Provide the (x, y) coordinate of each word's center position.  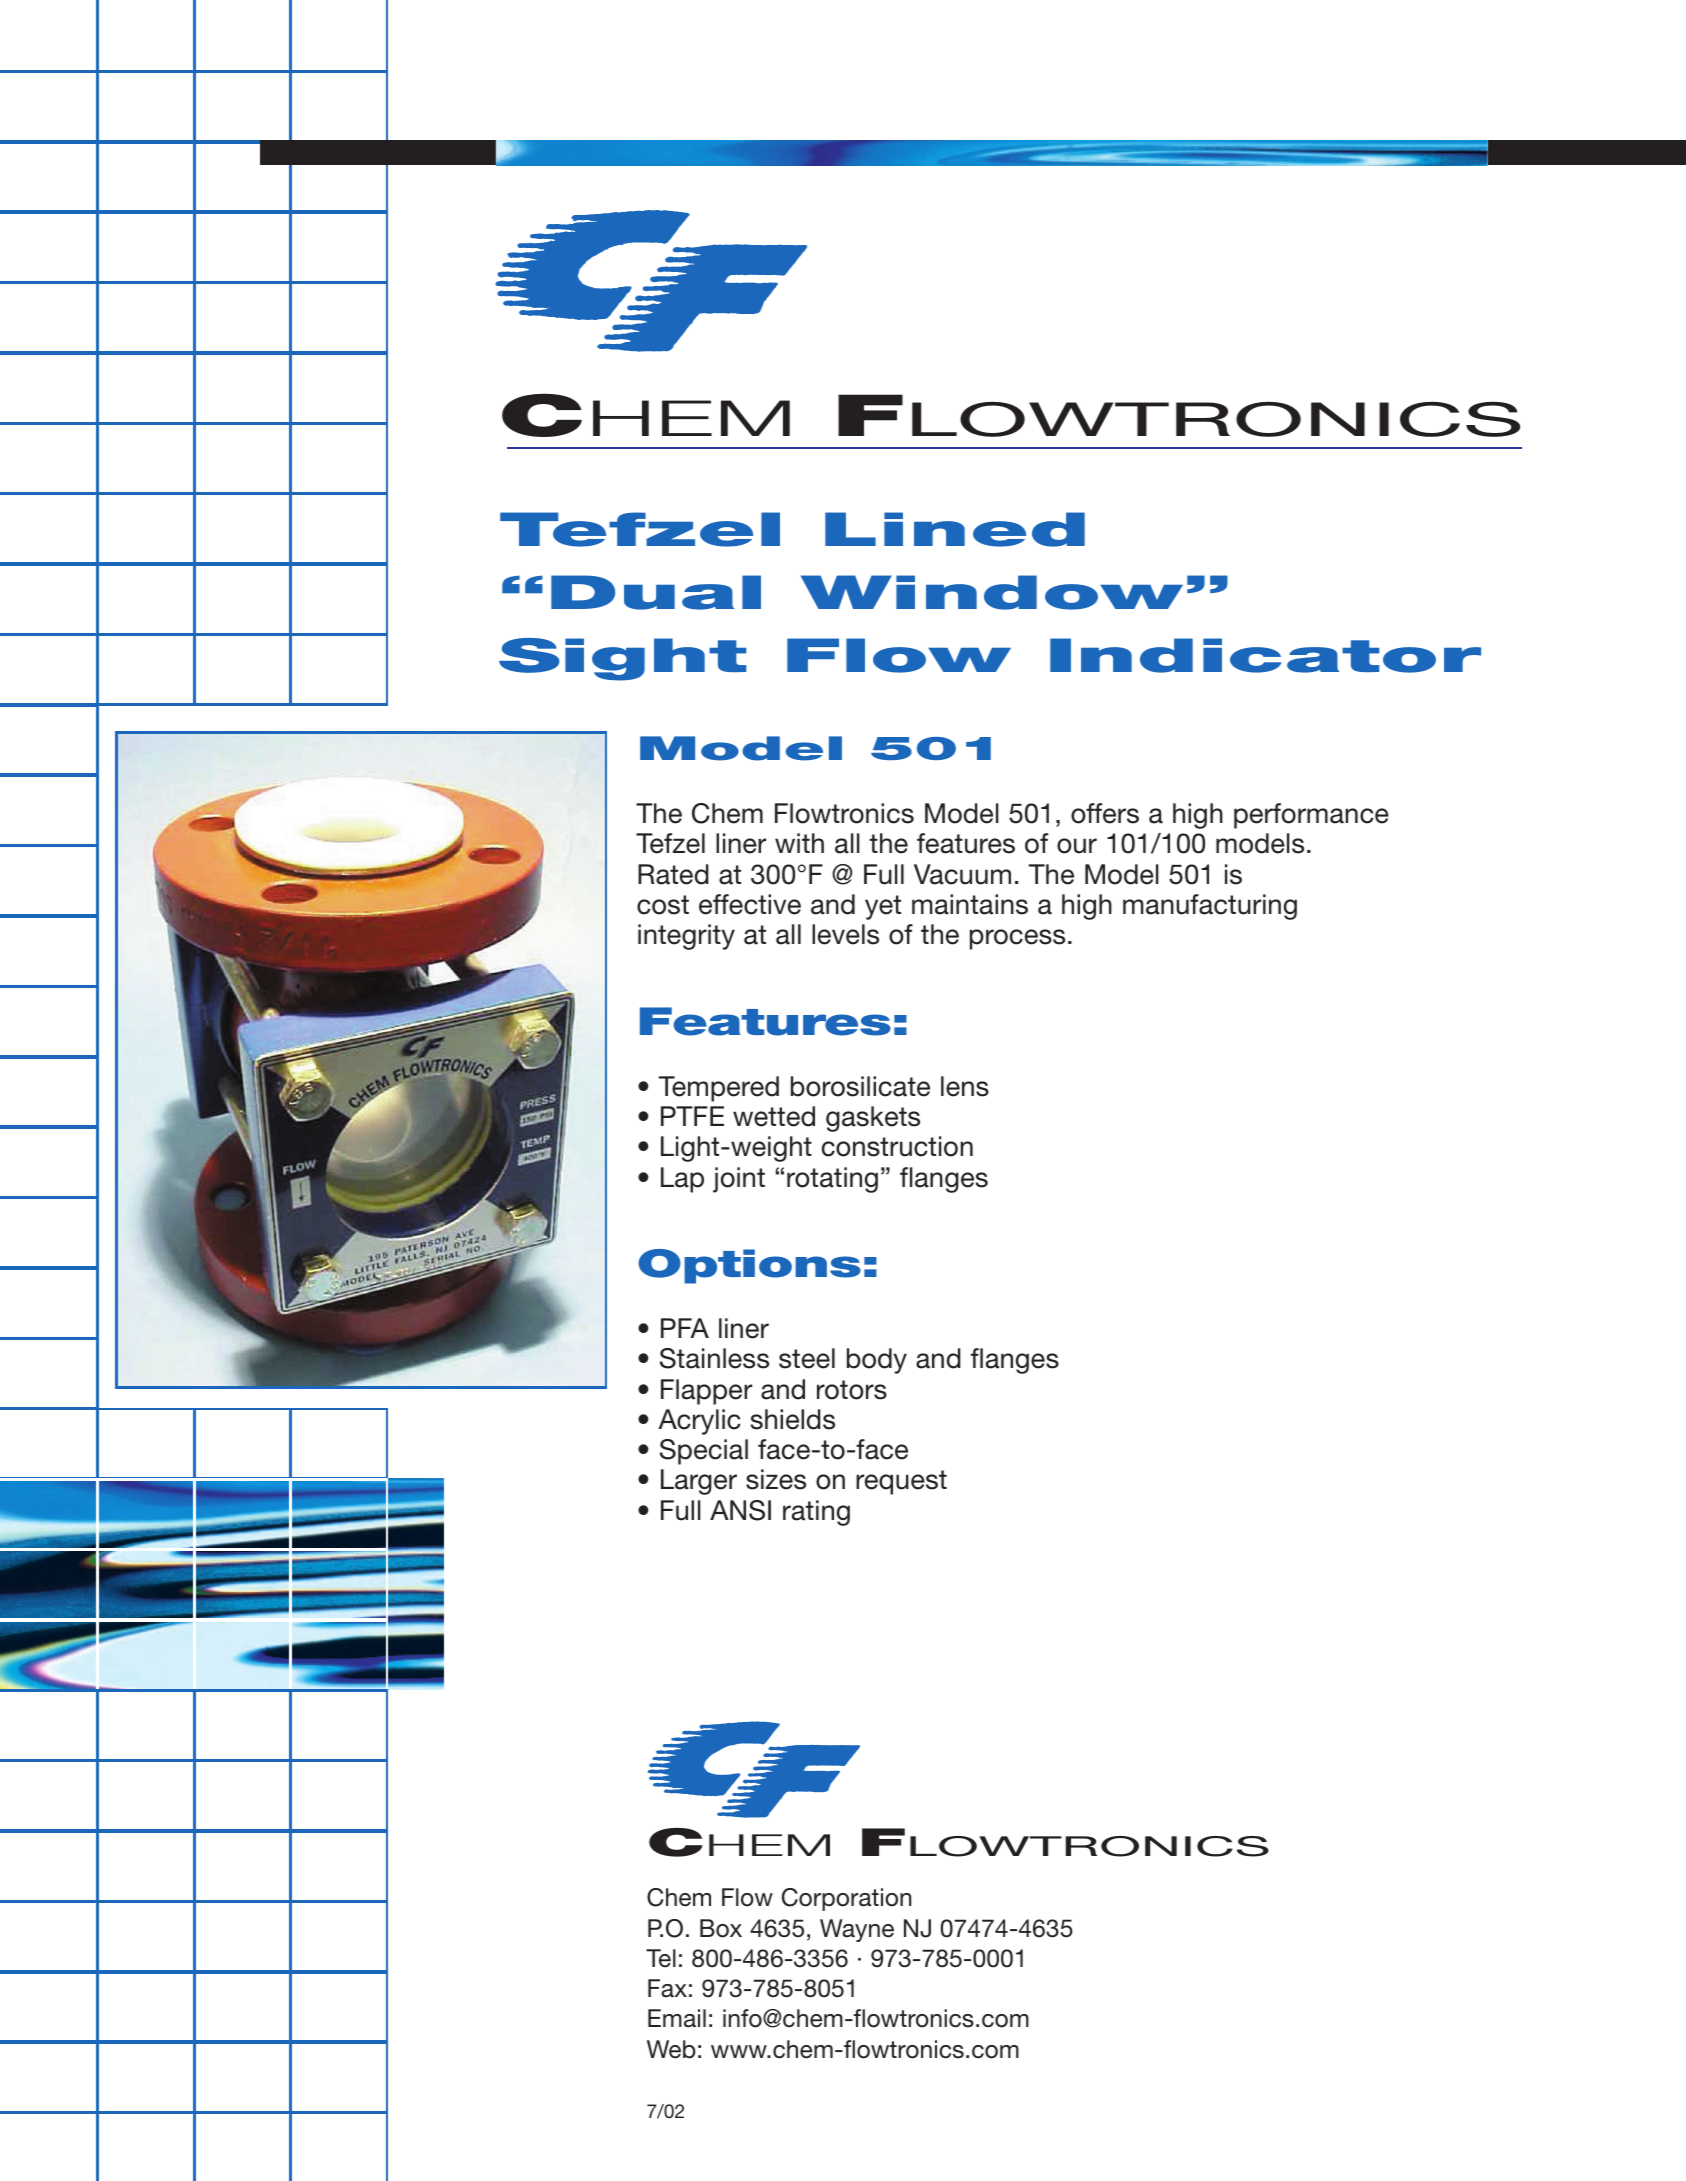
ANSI (740, 1510)
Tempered (719, 1089)
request (901, 1482)
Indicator (1265, 655)
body (877, 1361)
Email (677, 2018)
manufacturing (1210, 907)
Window (992, 592)
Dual (656, 592)
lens (965, 1086)
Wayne (857, 1930)
